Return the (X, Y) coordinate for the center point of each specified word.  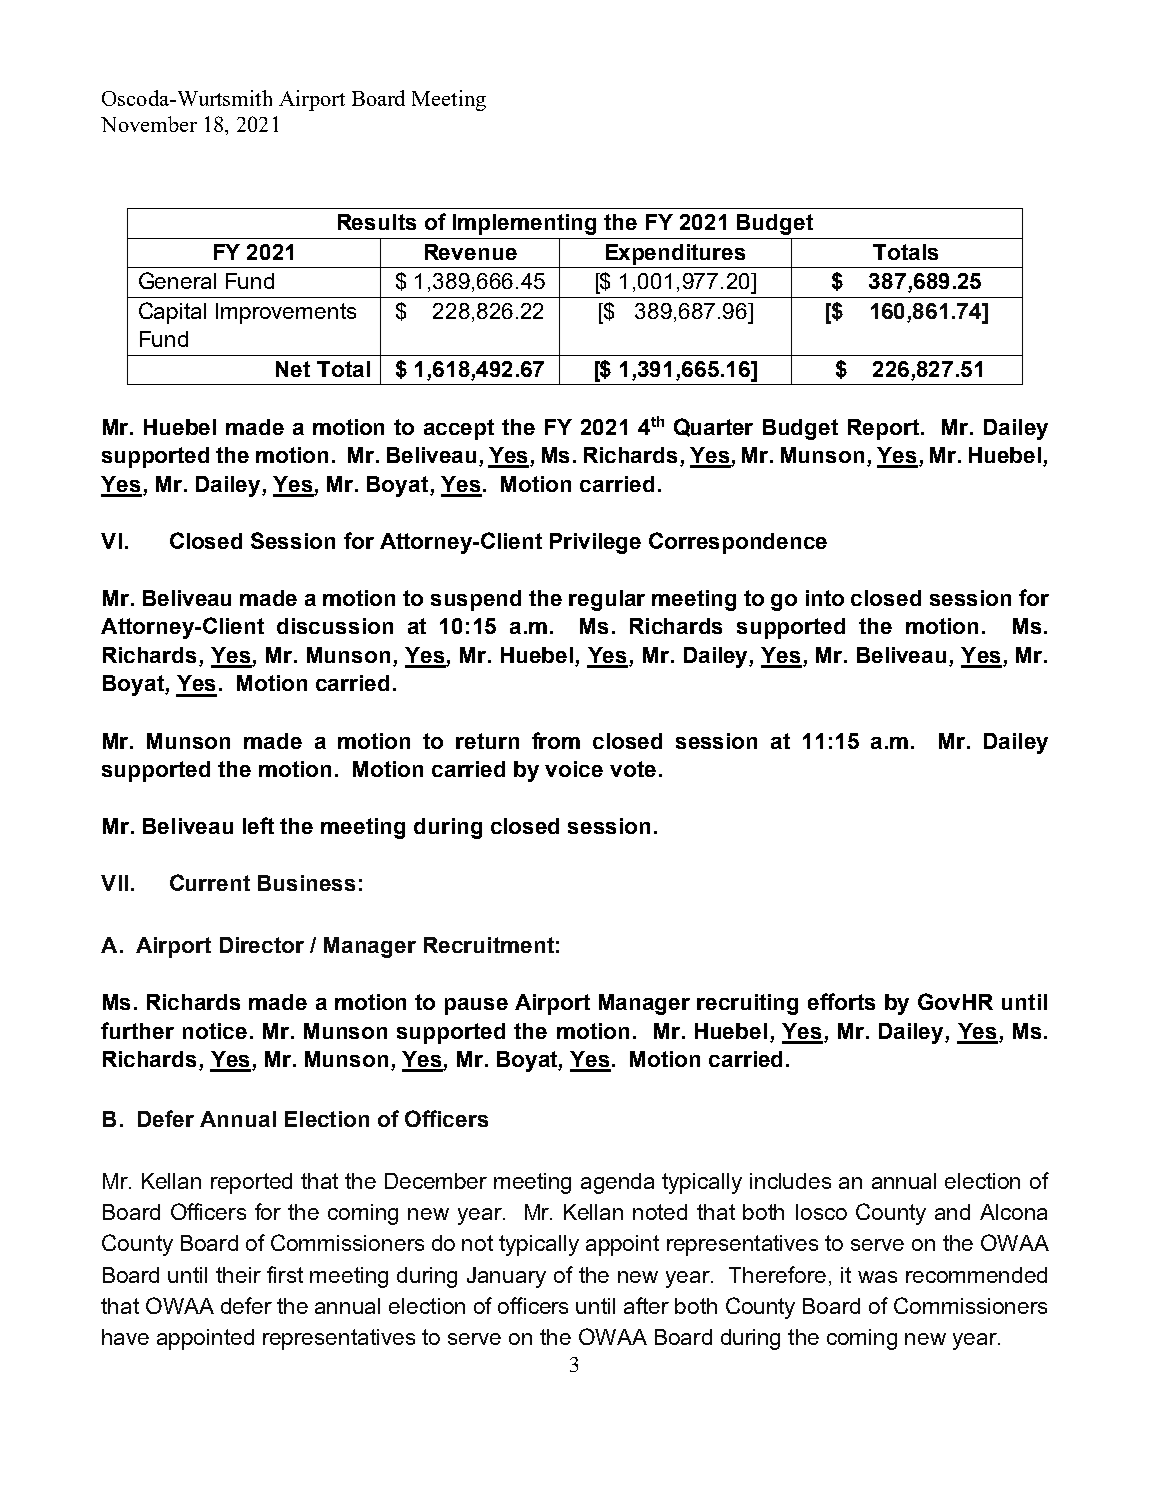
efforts (841, 1001)
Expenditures (675, 254)
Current (210, 882)
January (506, 1277)
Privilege (595, 543)
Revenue (471, 252)
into (825, 598)
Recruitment (489, 945)
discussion (335, 626)
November (149, 124)
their (238, 1275)
